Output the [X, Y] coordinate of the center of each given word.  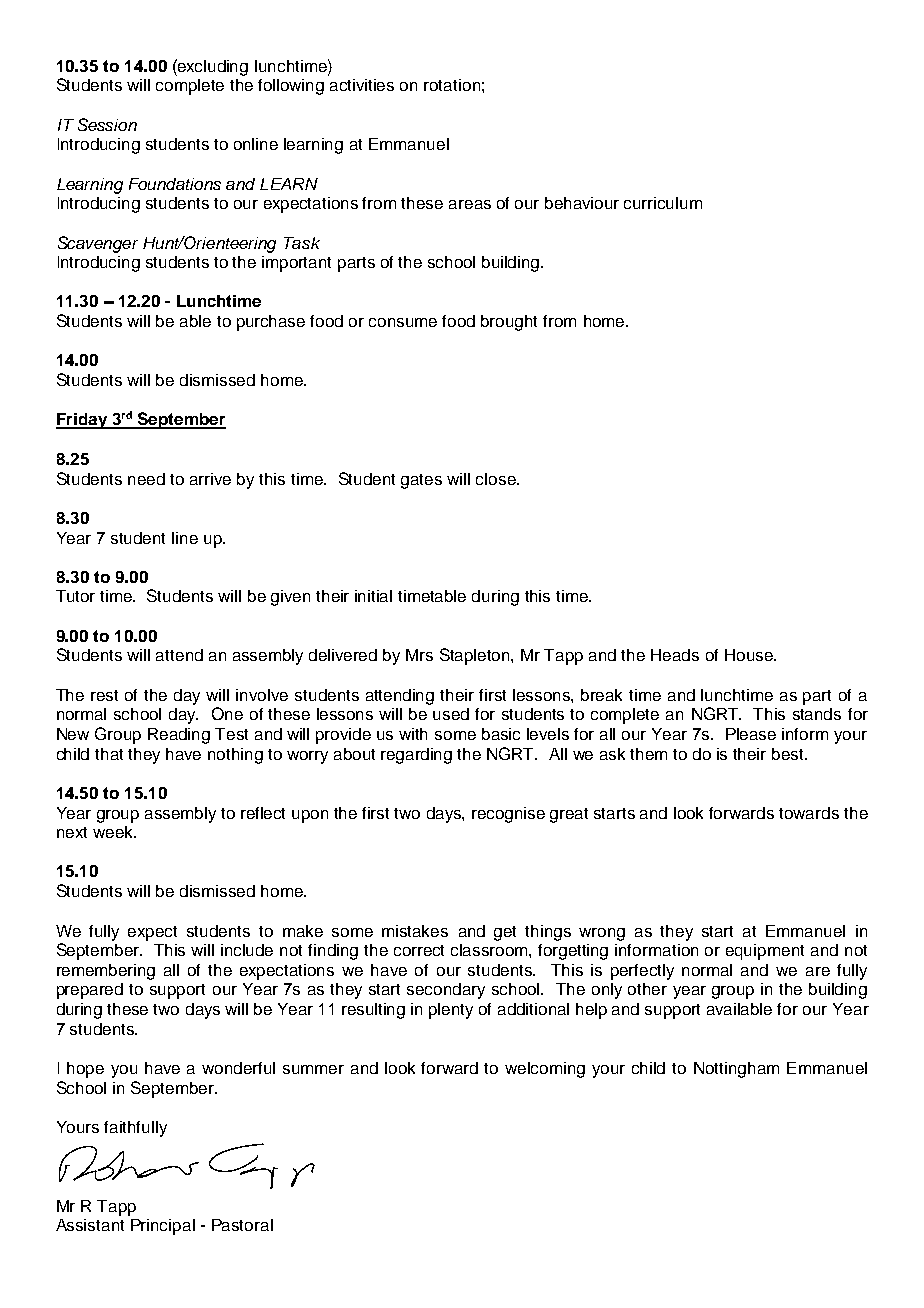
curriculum [663, 203]
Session [107, 124]
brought [509, 323]
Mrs [419, 655]
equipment [765, 952]
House [750, 655]
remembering [106, 972]
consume [403, 322]
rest [104, 695]
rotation [452, 85]
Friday [82, 421]
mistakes [415, 931]
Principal [163, 1227]
